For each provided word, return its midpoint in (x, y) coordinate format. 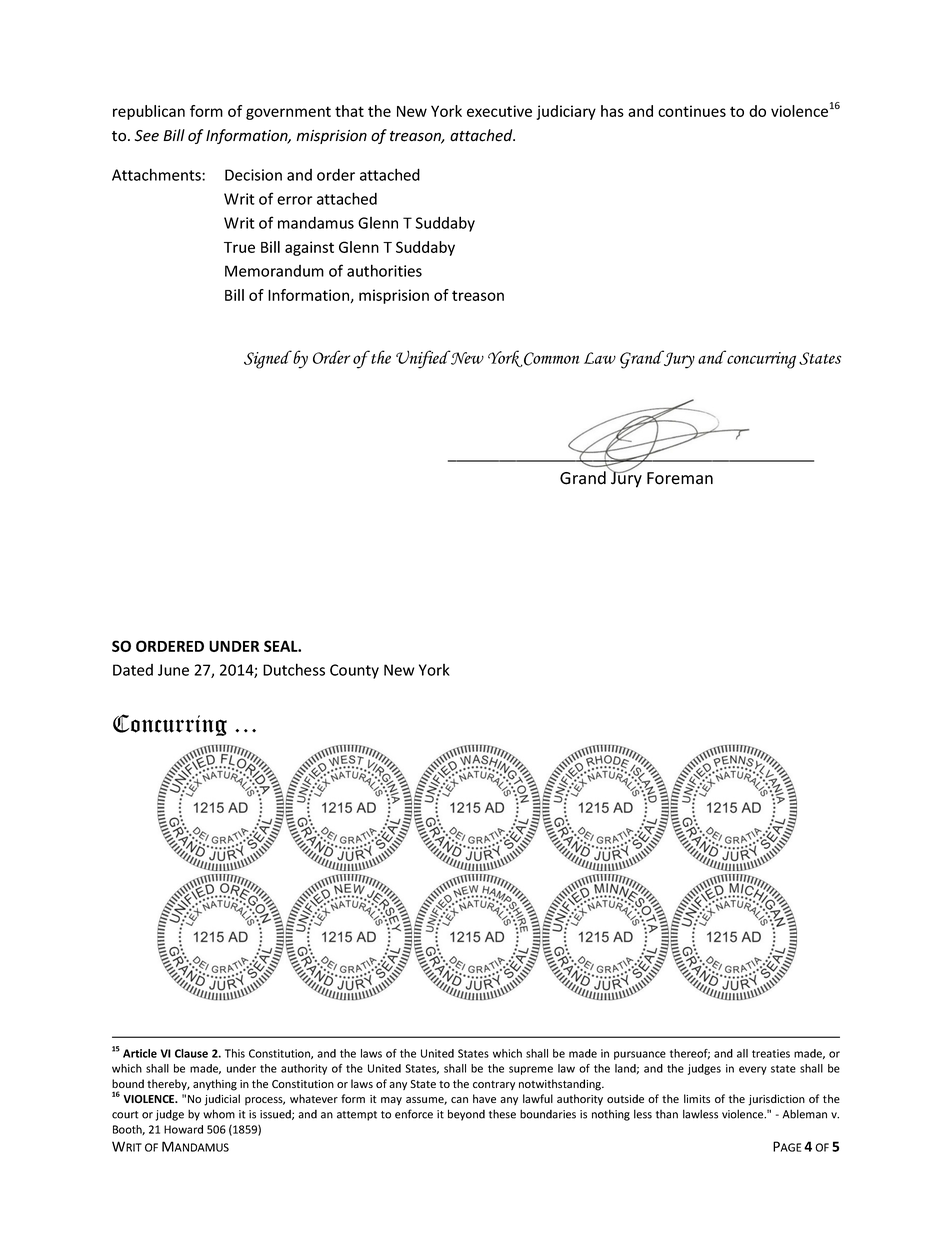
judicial (222, 1100)
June (173, 670)
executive (499, 111)
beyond (466, 1115)
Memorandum (274, 271)
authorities (384, 270)
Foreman (680, 478)
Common (550, 359)
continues (692, 111)
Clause (191, 1053)
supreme (531, 1070)
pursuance (640, 1055)
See (146, 136)
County (354, 671)
